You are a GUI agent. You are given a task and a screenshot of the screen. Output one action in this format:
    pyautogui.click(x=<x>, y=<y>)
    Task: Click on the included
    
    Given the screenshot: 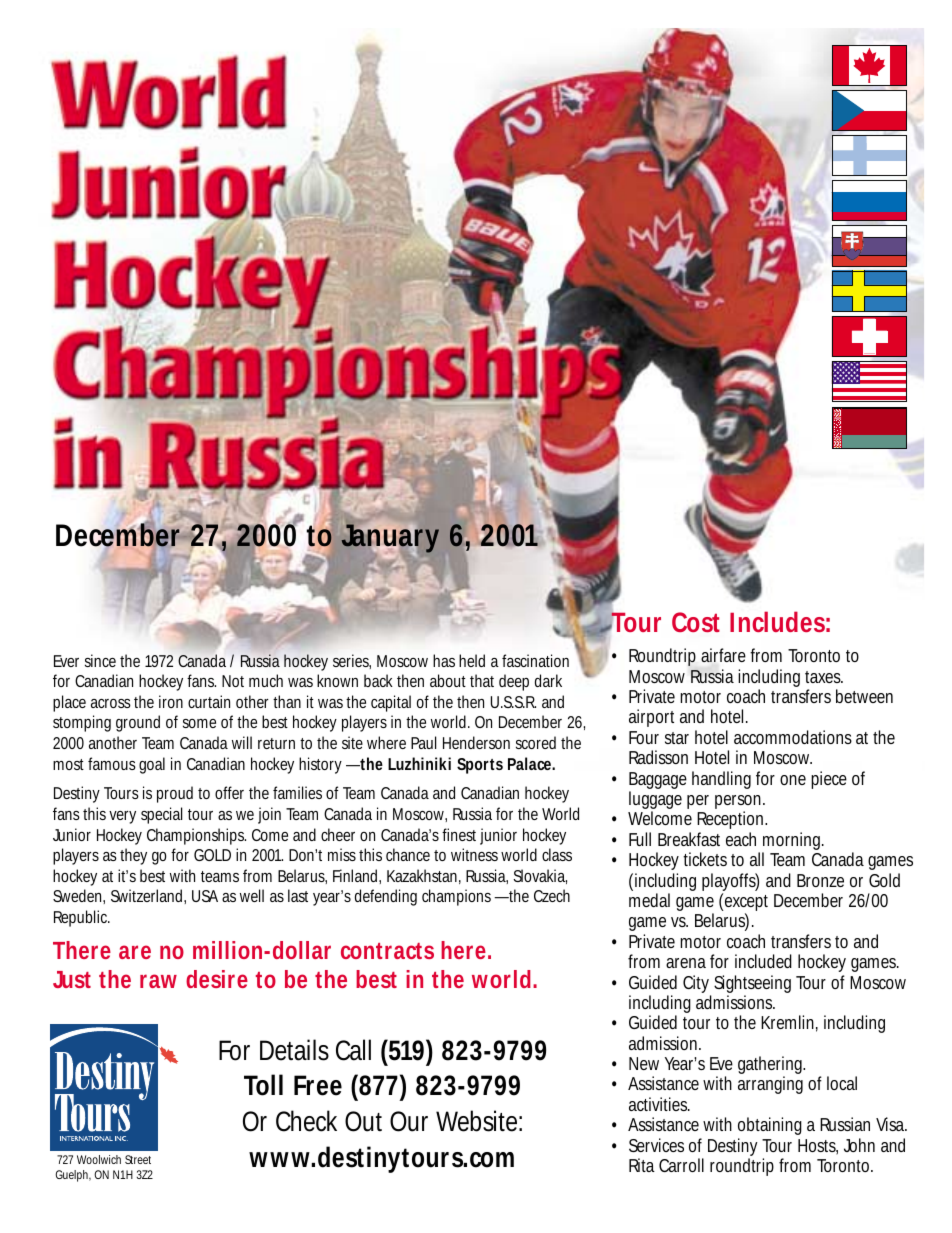 What is the action you would take?
    pyautogui.click(x=763, y=961)
